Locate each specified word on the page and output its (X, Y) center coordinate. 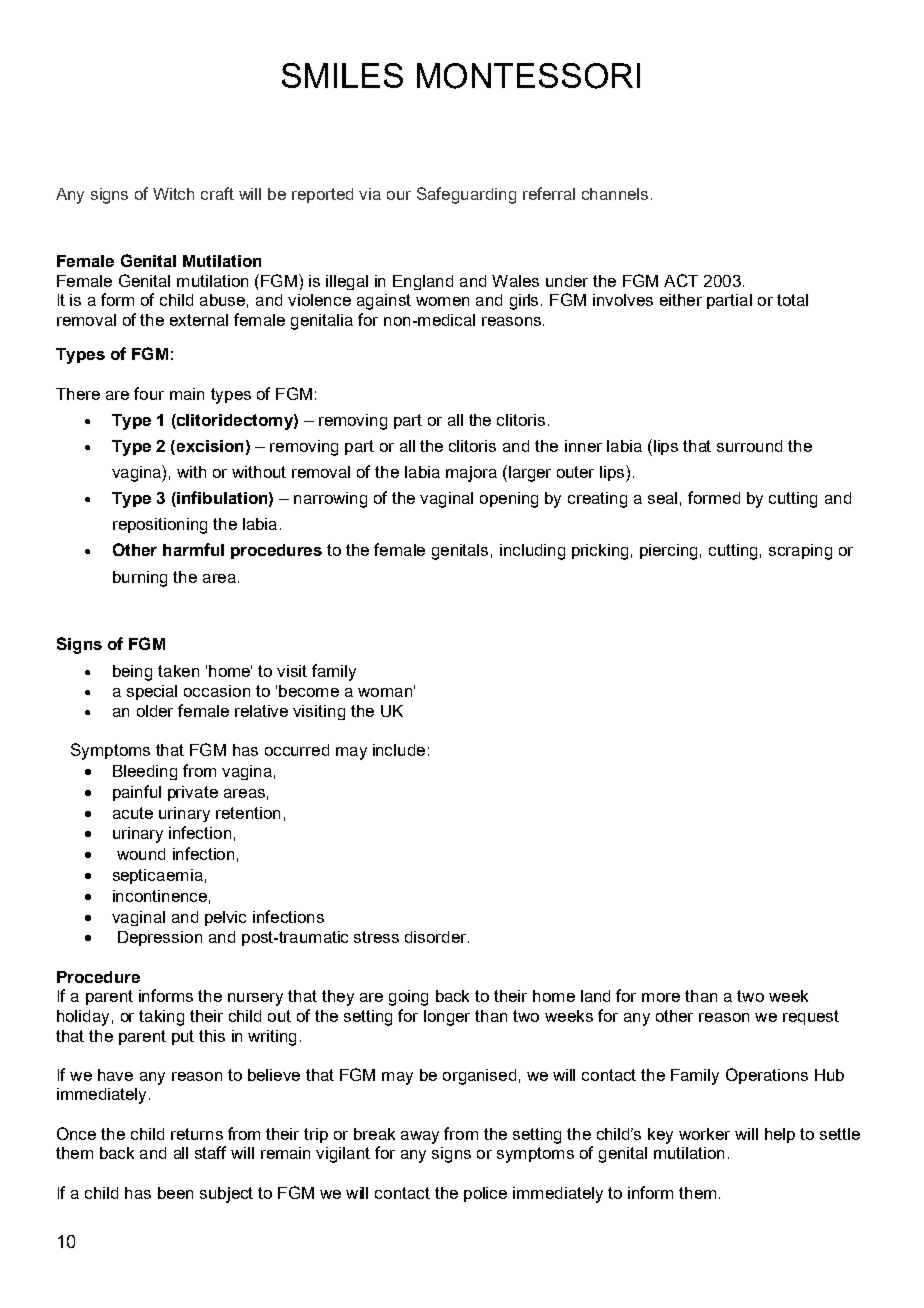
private (193, 793)
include (399, 750)
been (175, 1193)
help (780, 1135)
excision (208, 447)
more (661, 997)
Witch (173, 194)
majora (471, 474)
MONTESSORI (528, 76)
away (420, 1137)
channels (615, 194)
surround (749, 446)
